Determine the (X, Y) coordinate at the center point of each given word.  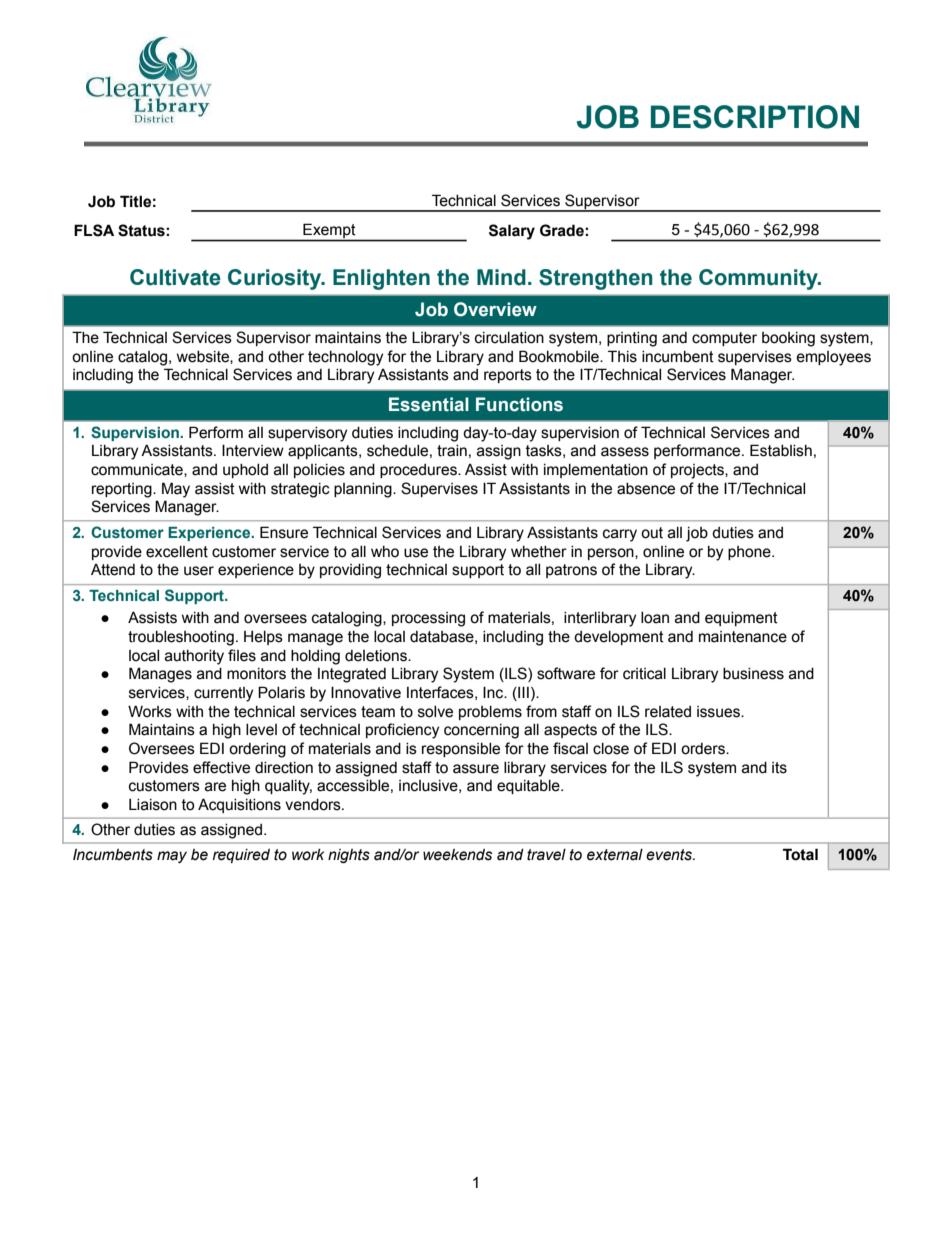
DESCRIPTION (755, 117)
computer (724, 339)
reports (508, 376)
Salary (512, 232)
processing (428, 619)
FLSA (94, 230)
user (199, 571)
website (204, 357)
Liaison (153, 805)
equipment (741, 619)
